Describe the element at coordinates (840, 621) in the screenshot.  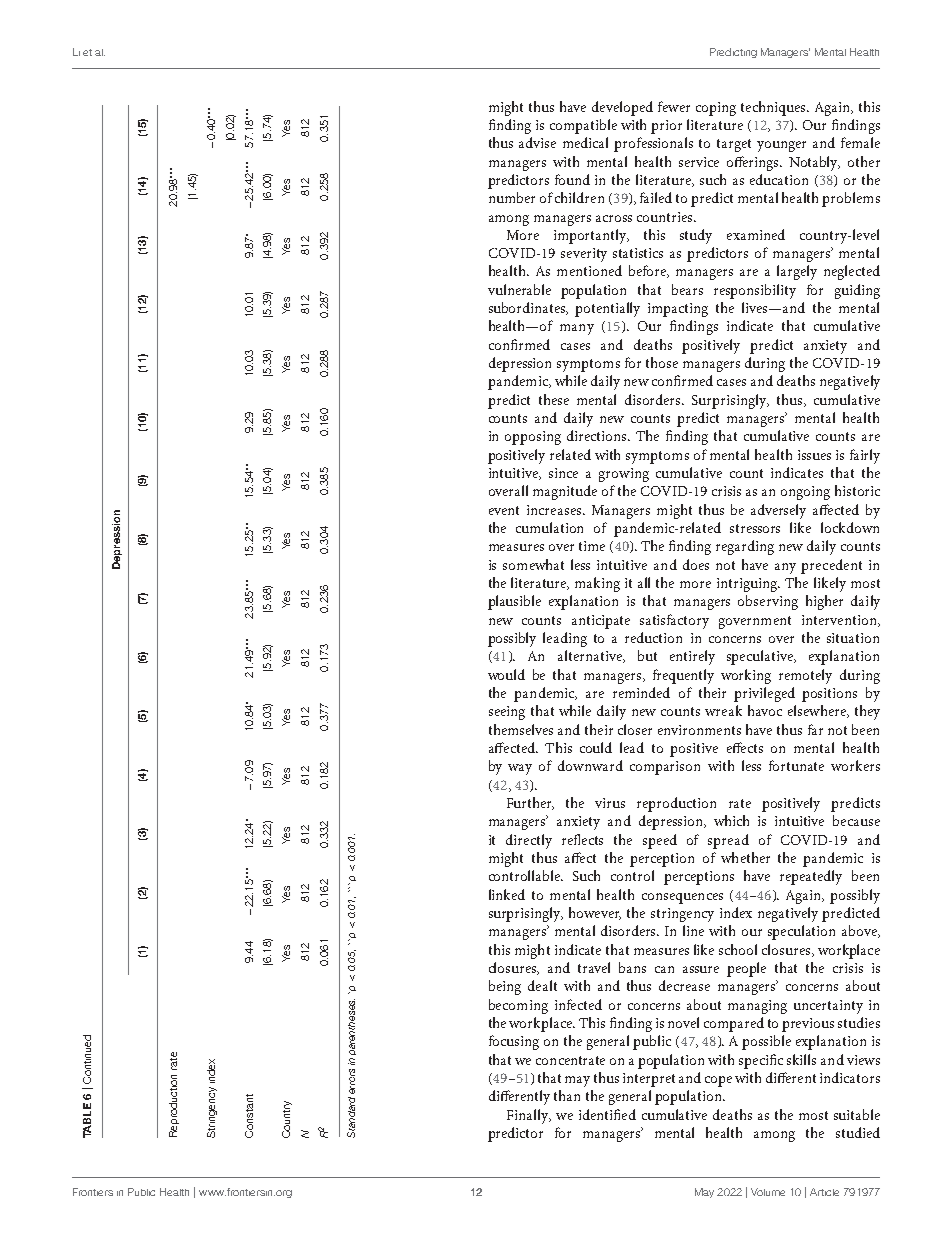
I see `intervention` at that location.
